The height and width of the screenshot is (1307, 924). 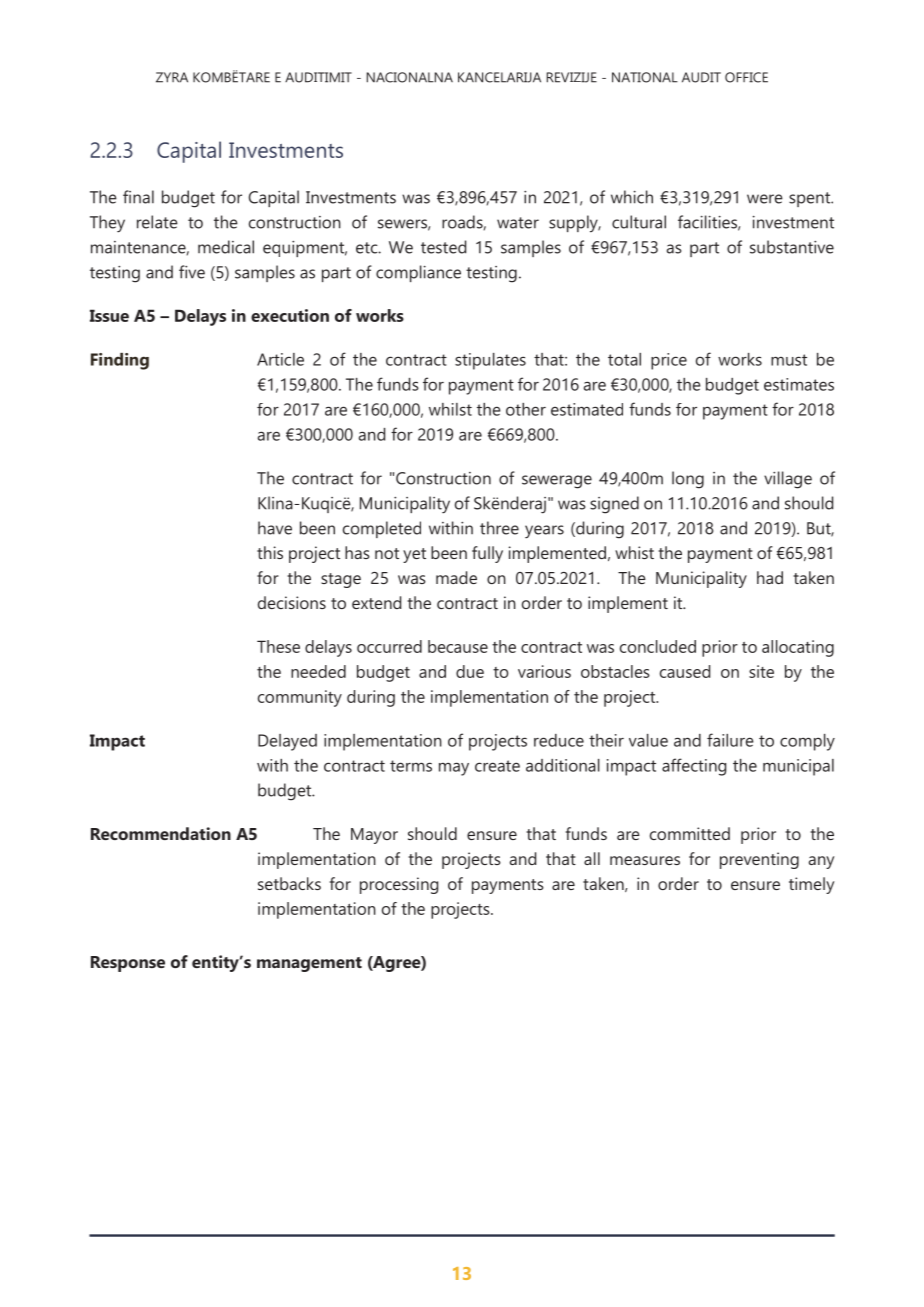 I want to click on create, so click(x=497, y=766).
